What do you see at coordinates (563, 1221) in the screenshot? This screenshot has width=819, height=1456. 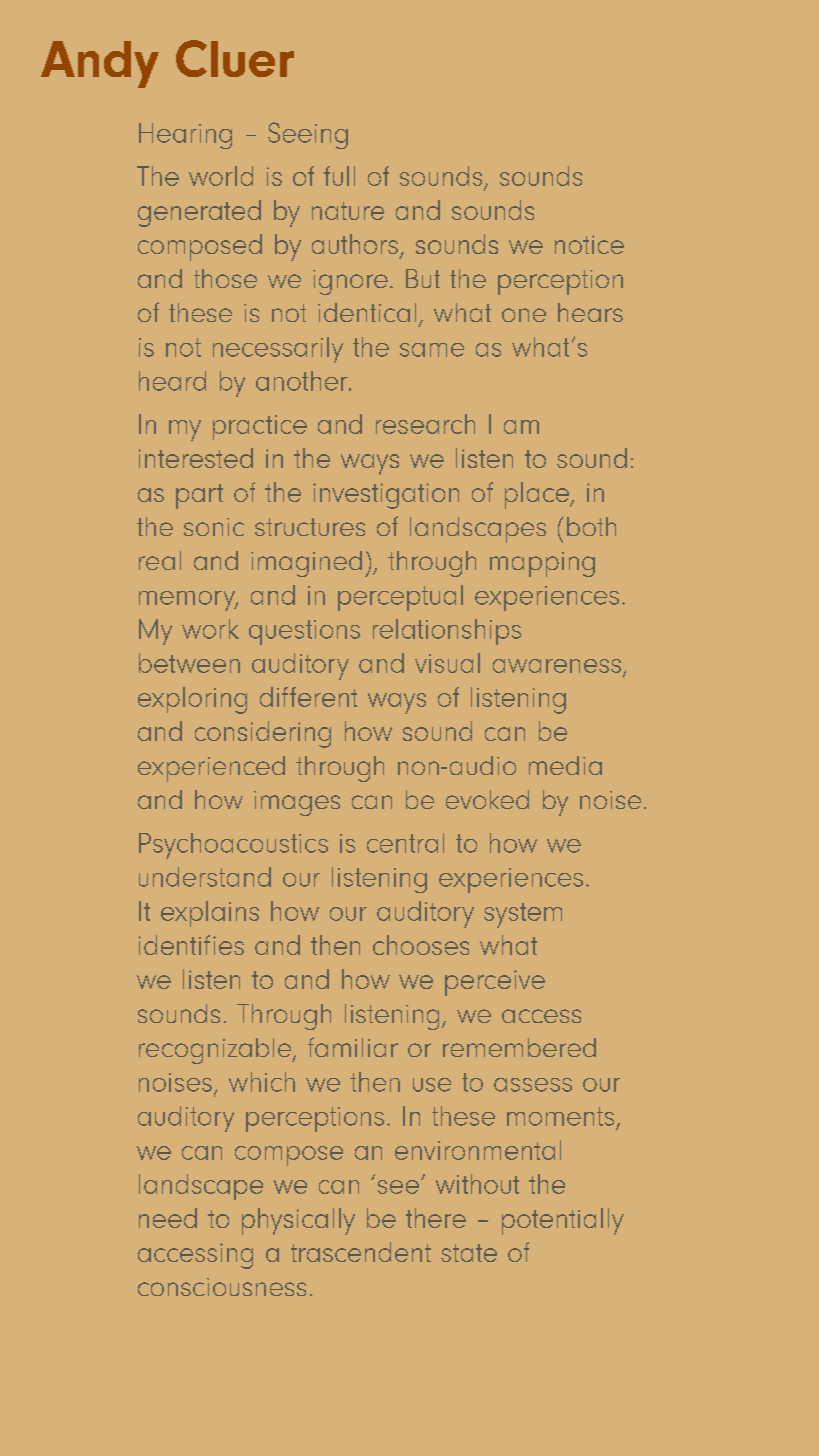 I see `potentially` at bounding box center [563, 1221].
